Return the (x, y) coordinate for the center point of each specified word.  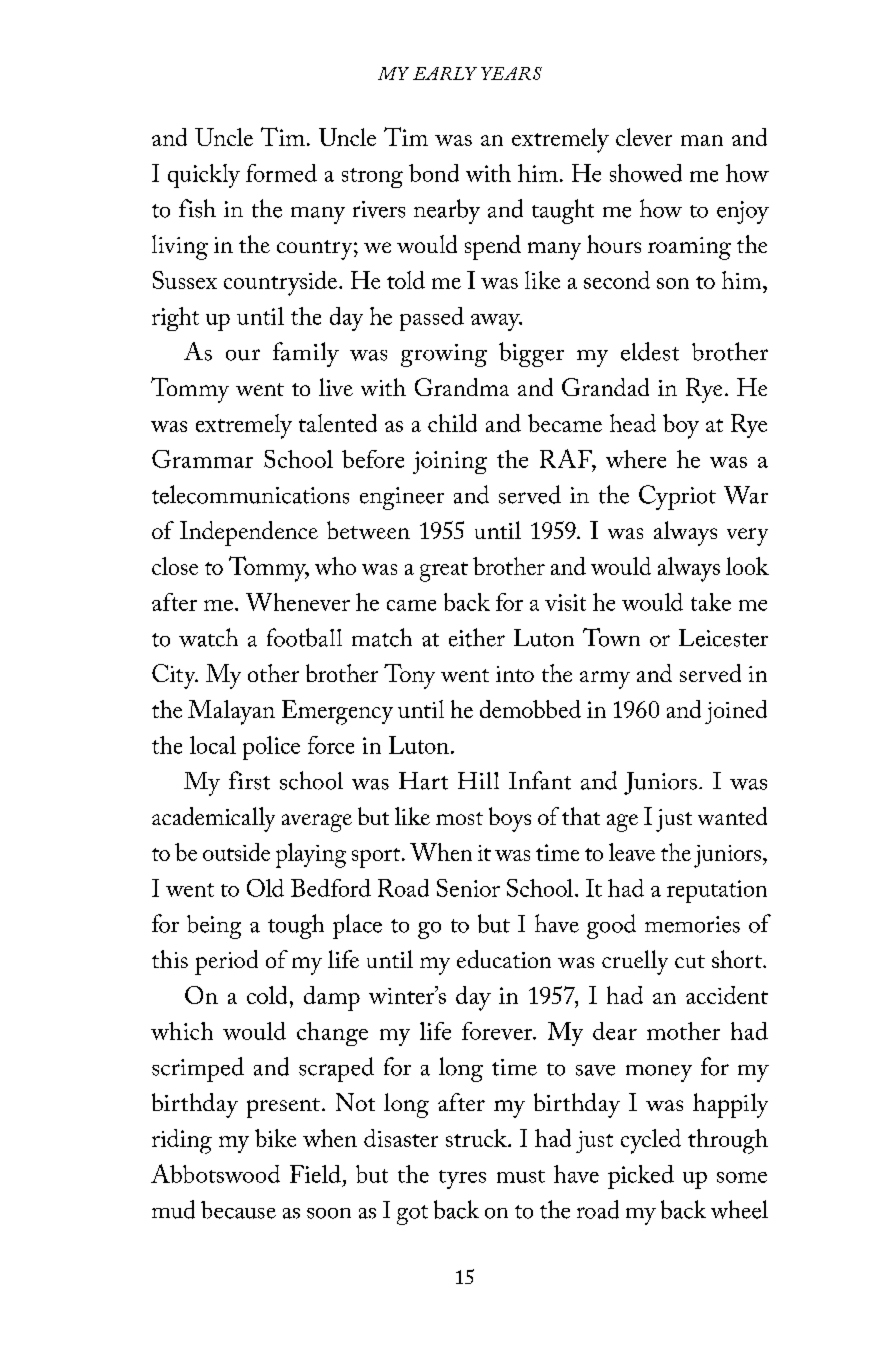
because (238, 1210)
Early (445, 73)
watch (208, 637)
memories (692, 924)
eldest (650, 351)
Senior (468, 888)
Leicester (723, 638)
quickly (204, 176)
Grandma (462, 387)
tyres (462, 1179)
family (306, 354)
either (477, 637)
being (214, 927)
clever (644, 137)
